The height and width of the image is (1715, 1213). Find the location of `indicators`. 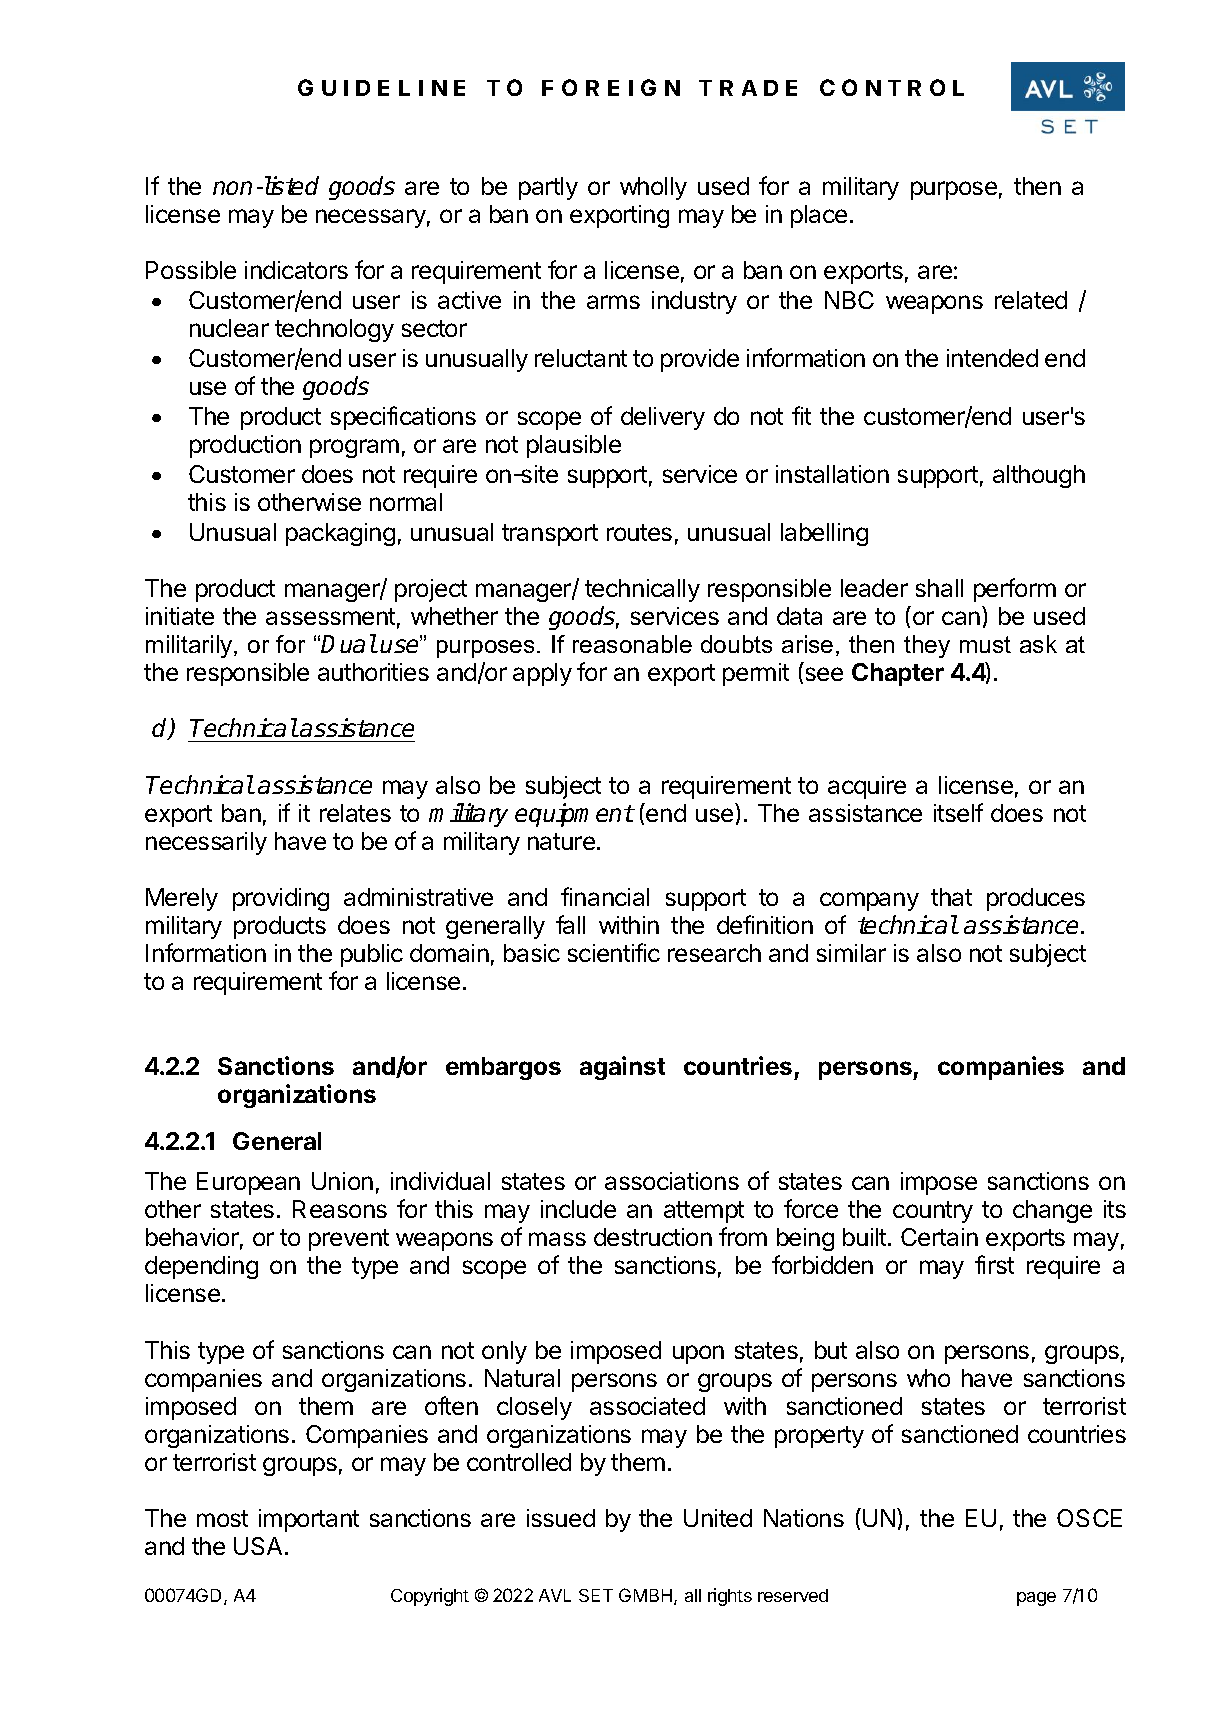

indicators is located at coordinates (296, 270).
